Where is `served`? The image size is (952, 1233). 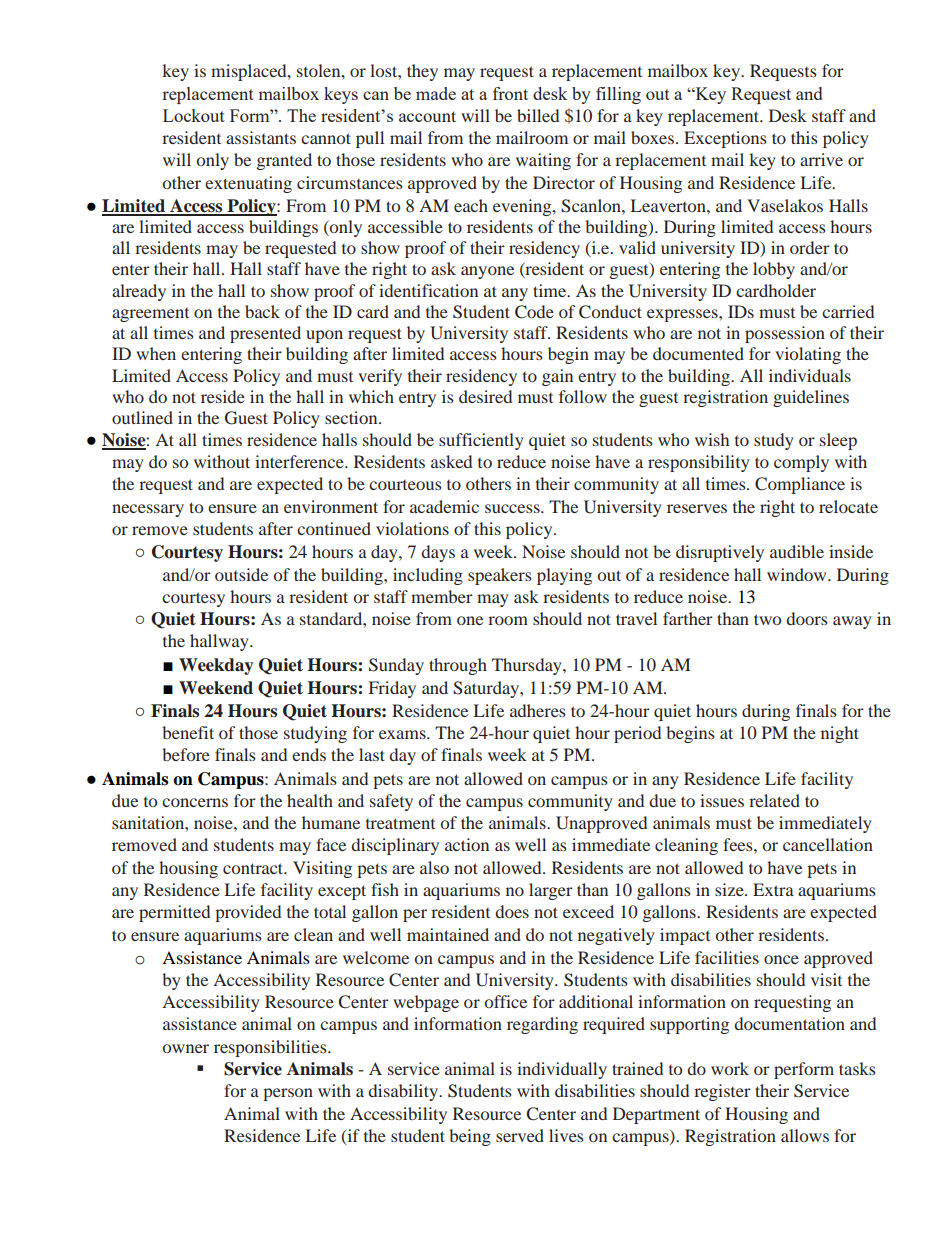 served is located at coordinates (520, 1135).
